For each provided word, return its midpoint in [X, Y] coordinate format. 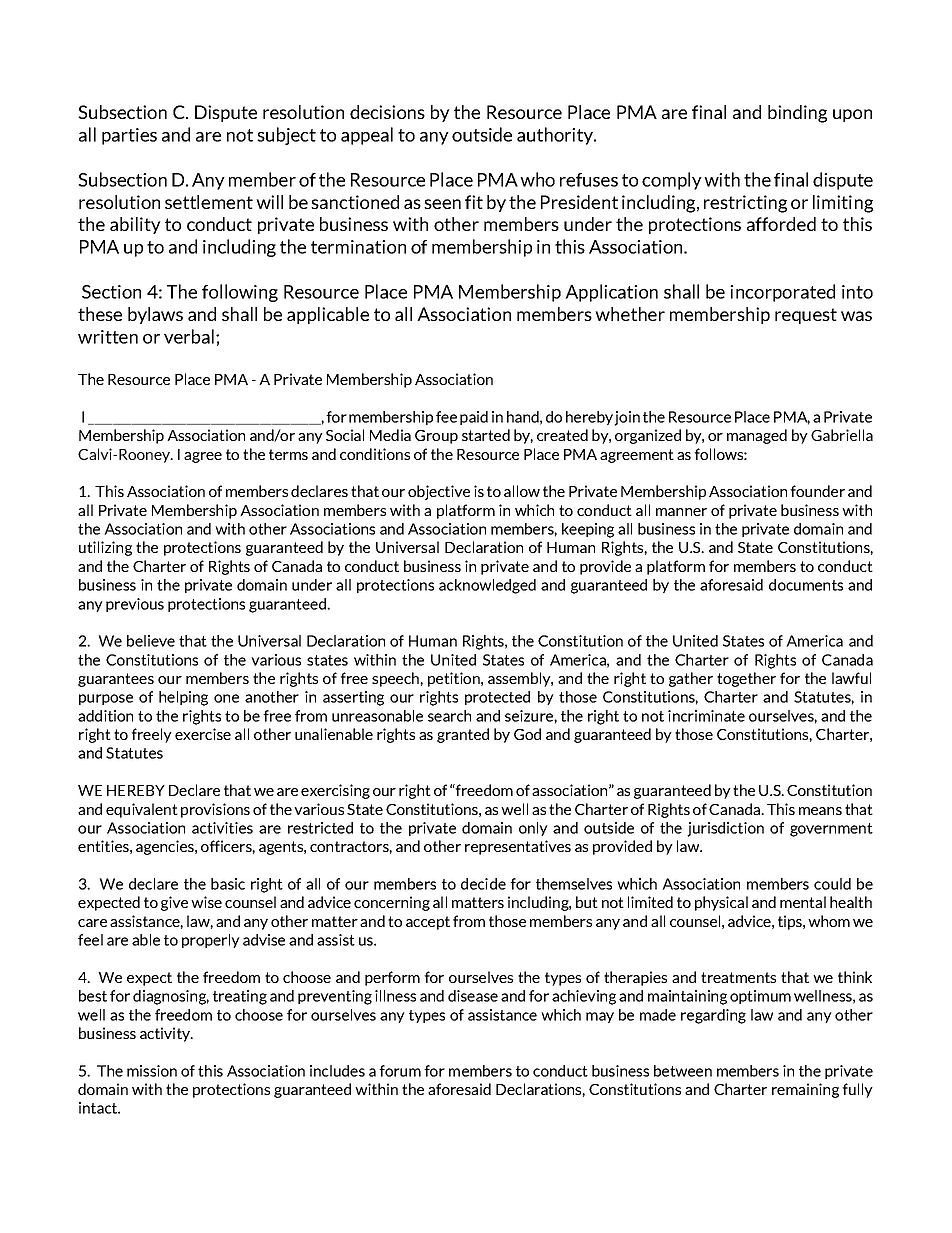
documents [806, 585]
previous [135, 605]
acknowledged [487, 586]
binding [797, 114]
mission [152, 1071]
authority [556, 136]
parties [129, 136]
